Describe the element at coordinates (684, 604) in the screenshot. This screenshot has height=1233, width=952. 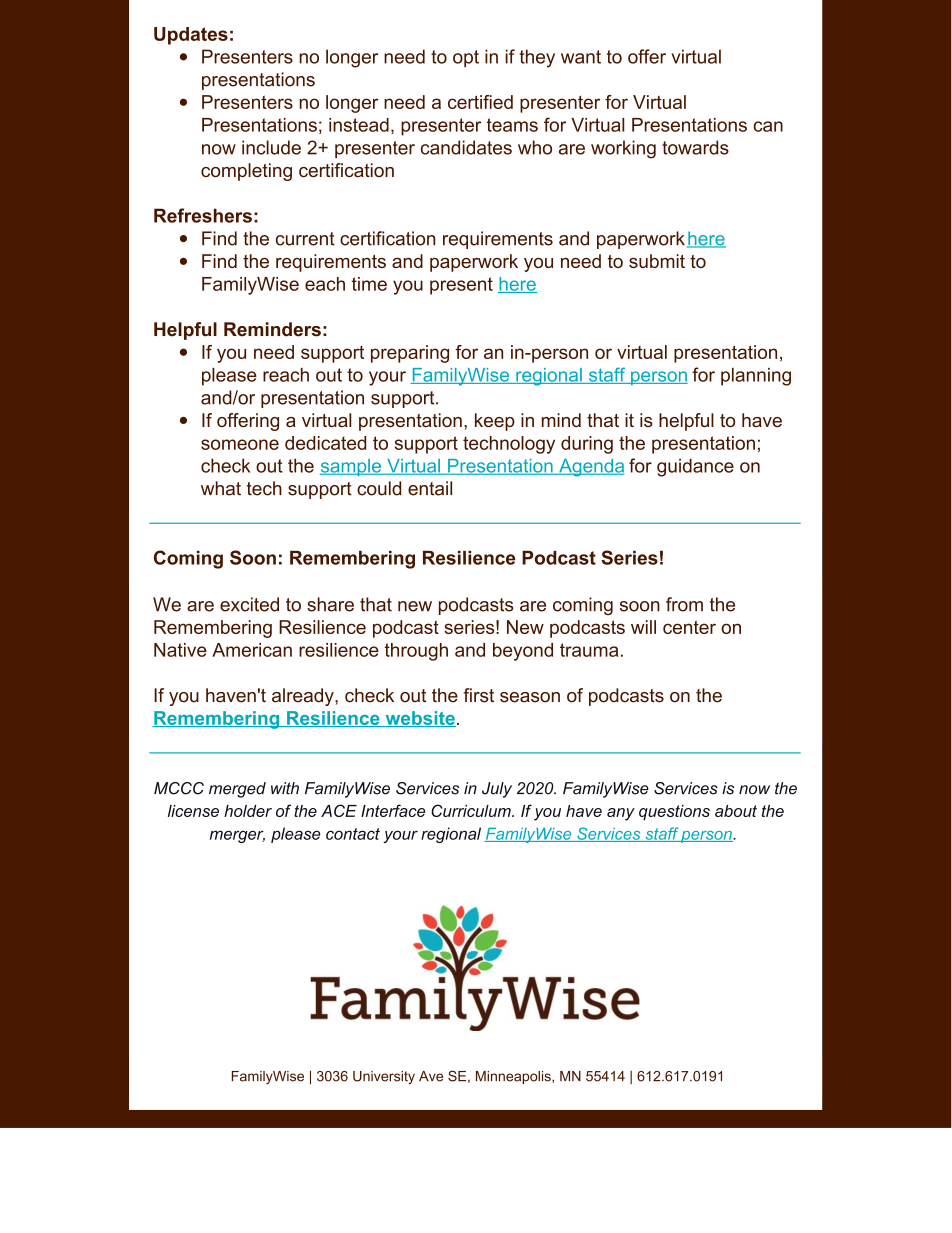
I see `from` at that location.
